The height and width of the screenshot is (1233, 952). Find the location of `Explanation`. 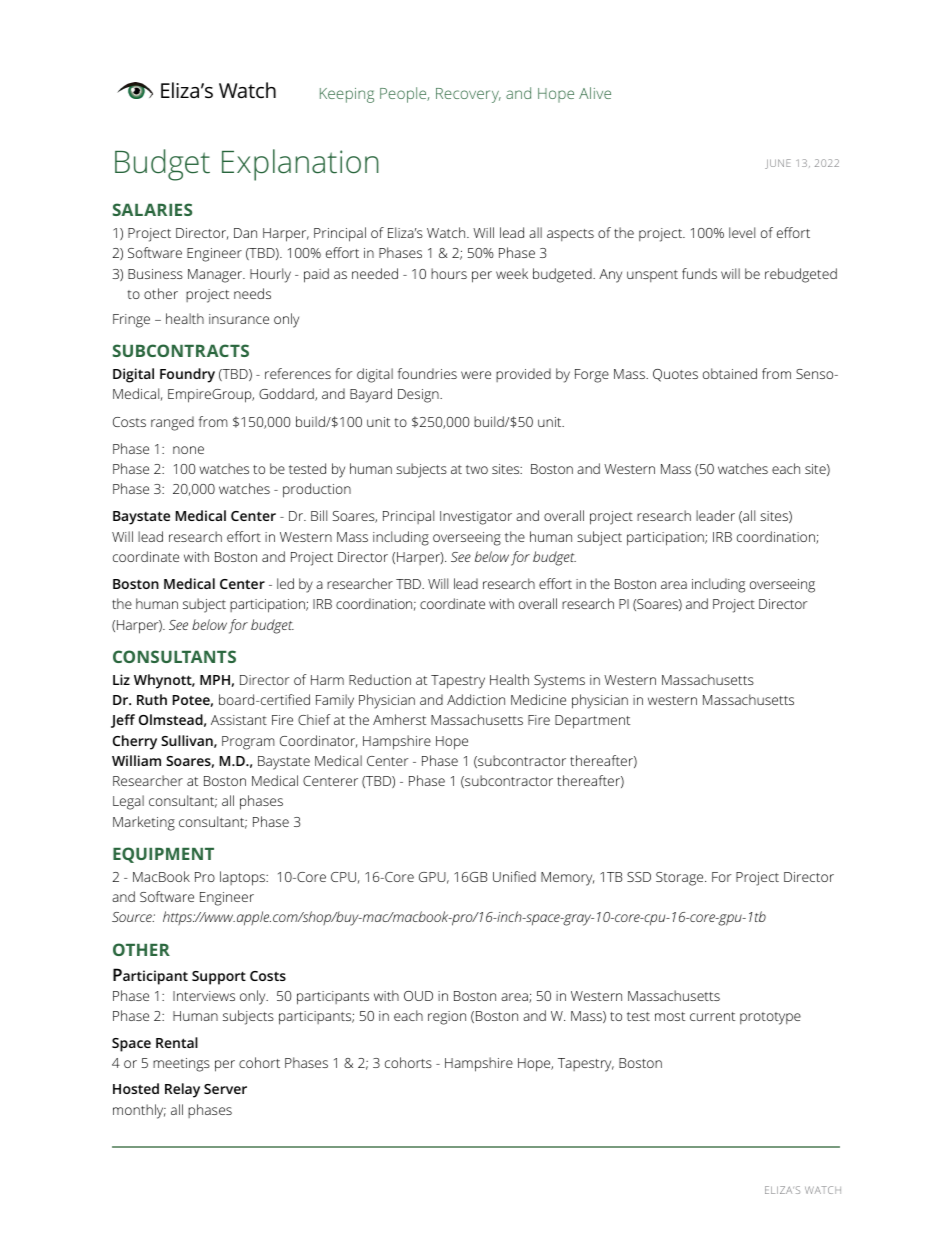

Explanation is located at coordinates (300, 165).
